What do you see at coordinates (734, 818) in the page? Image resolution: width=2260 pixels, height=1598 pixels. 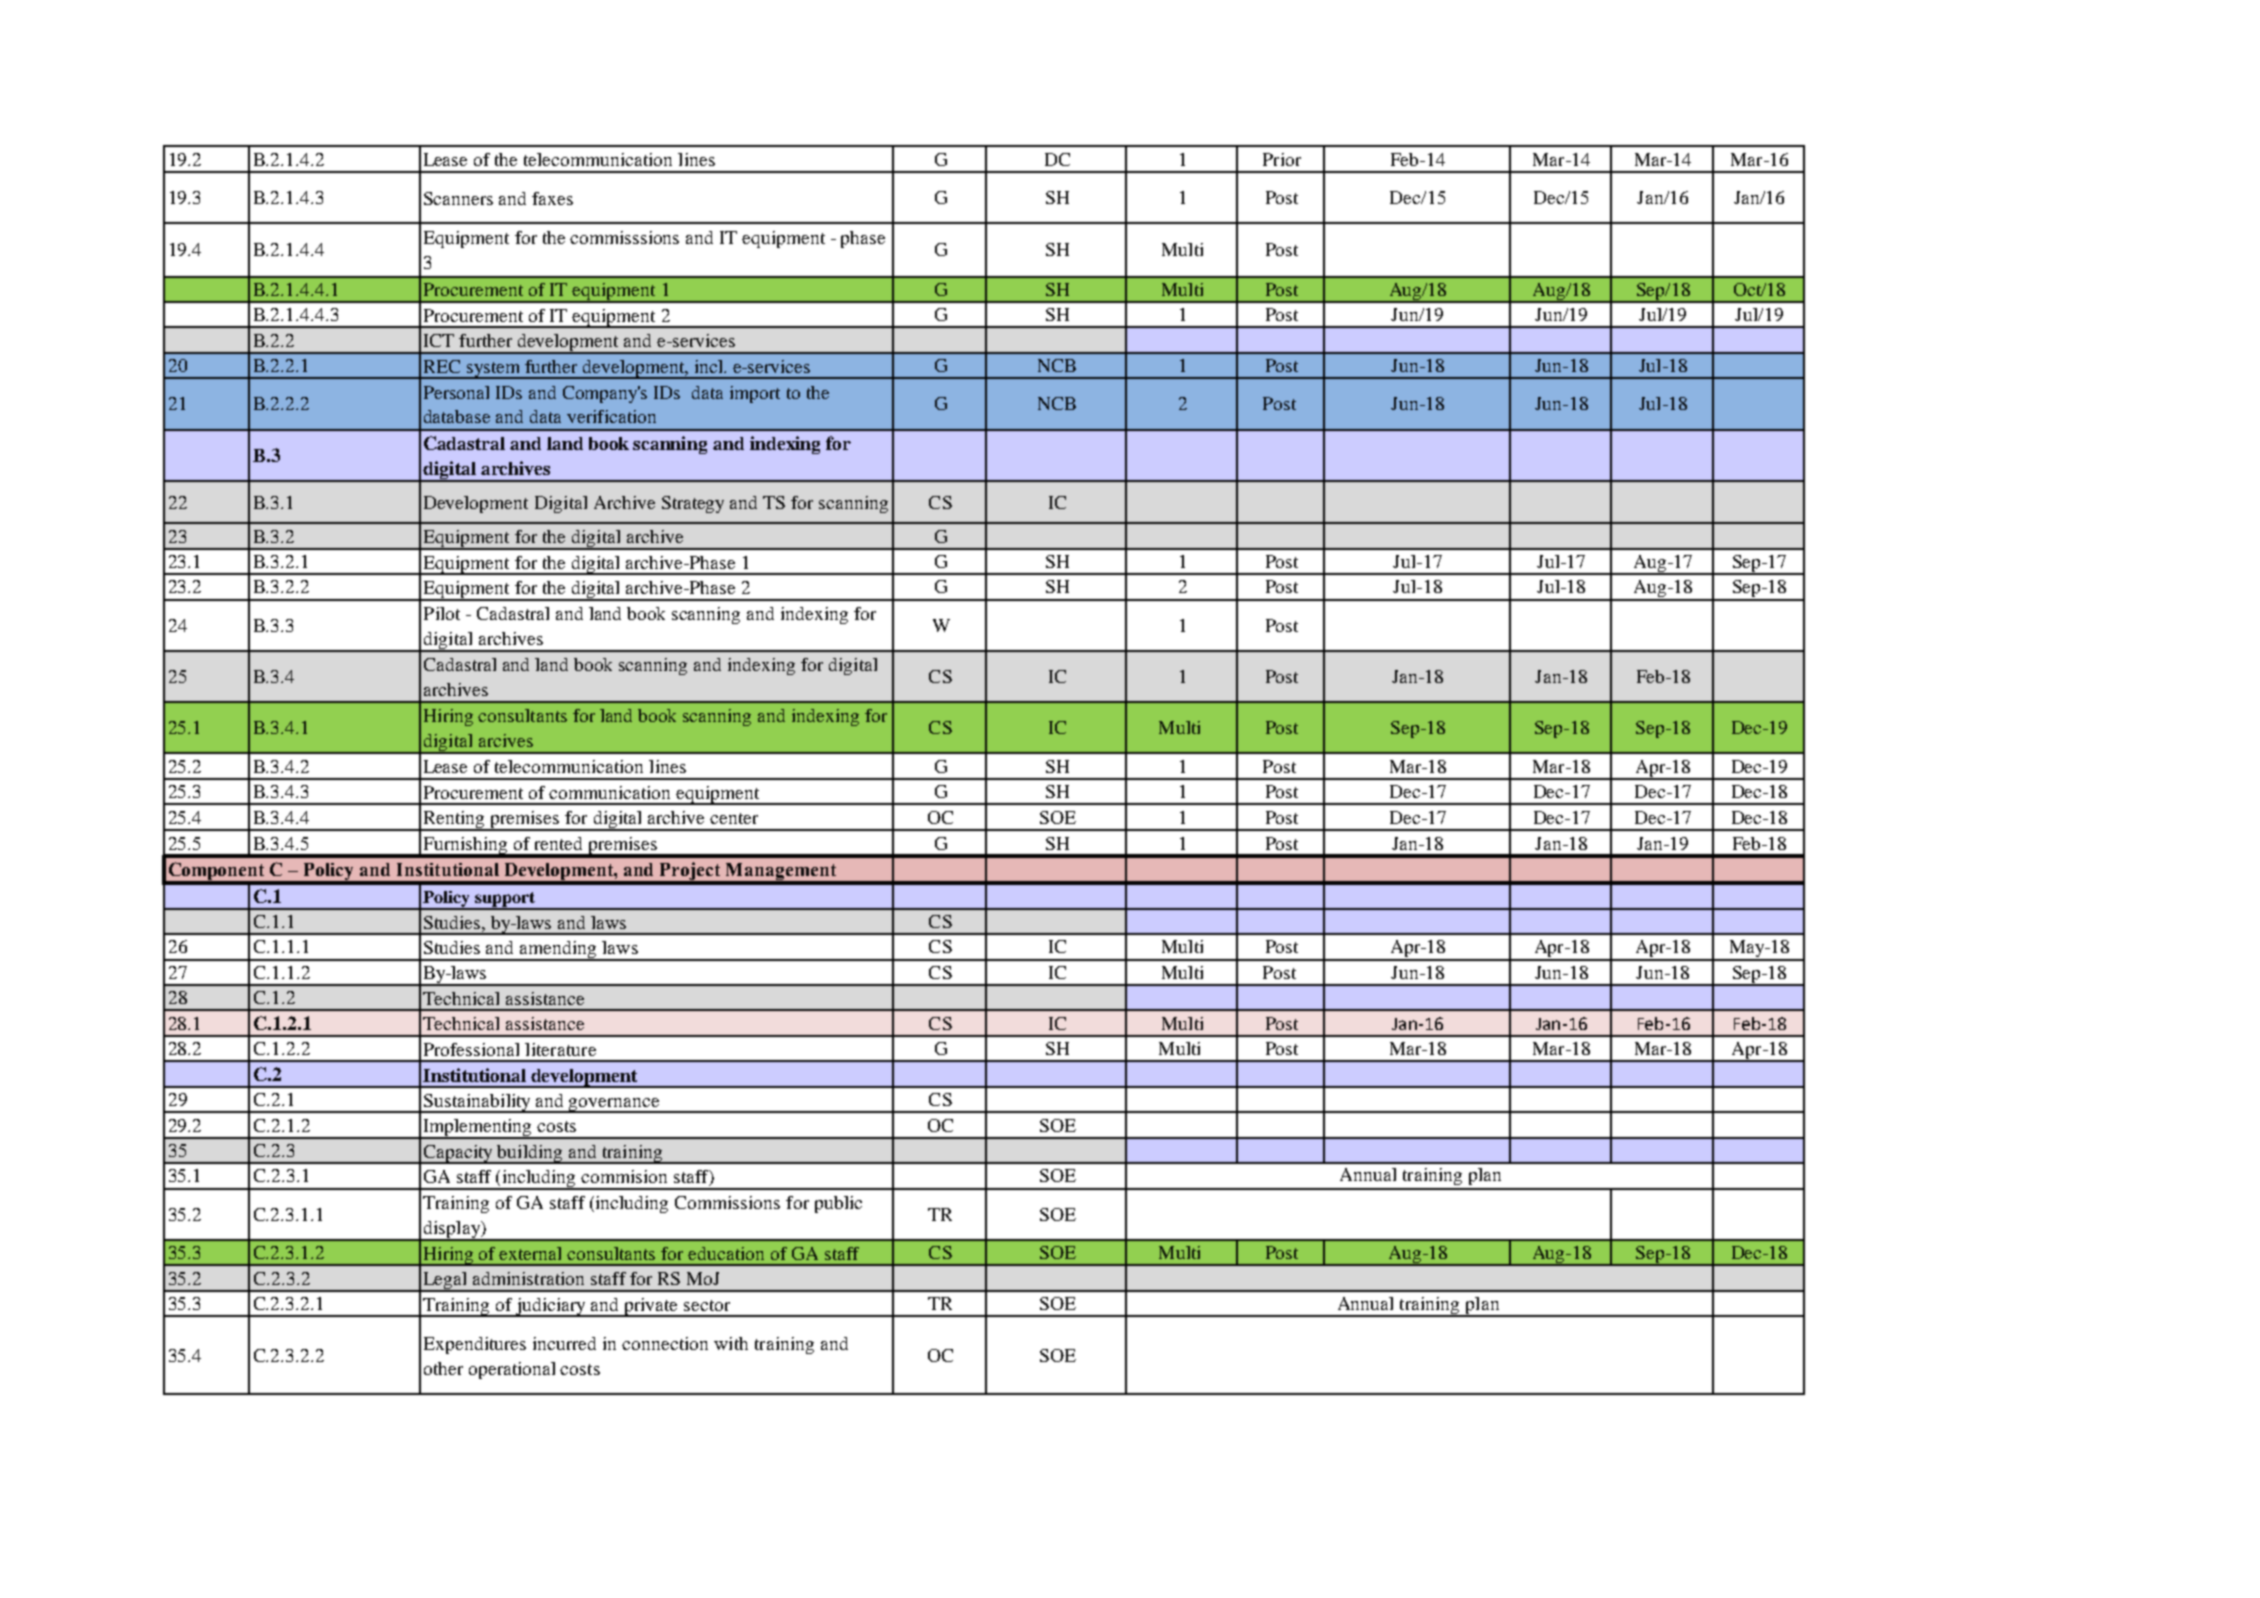 I see `center` at bounding box center [734, 818].
